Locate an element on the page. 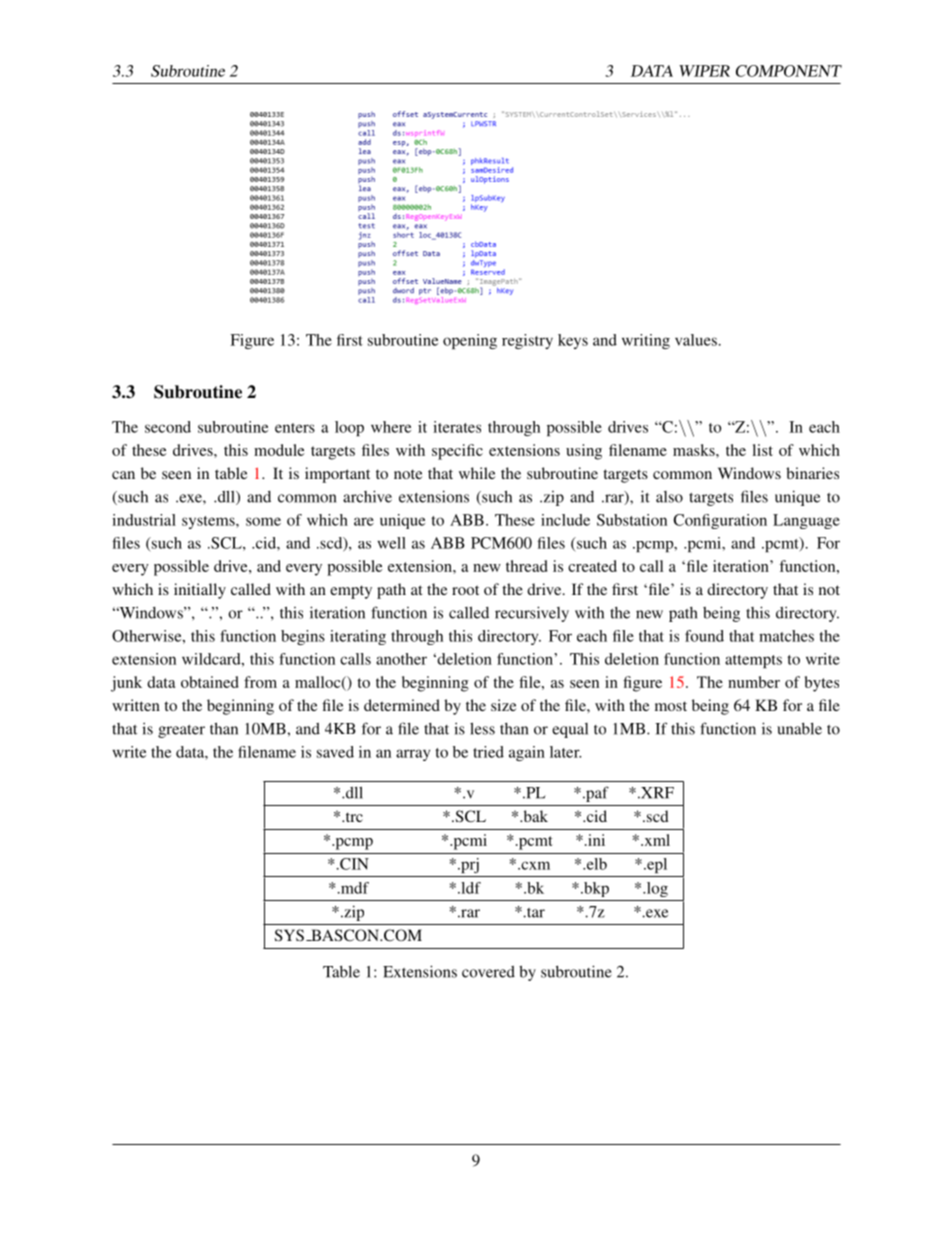  COMPONENT is located at coordinates (789, 71).
